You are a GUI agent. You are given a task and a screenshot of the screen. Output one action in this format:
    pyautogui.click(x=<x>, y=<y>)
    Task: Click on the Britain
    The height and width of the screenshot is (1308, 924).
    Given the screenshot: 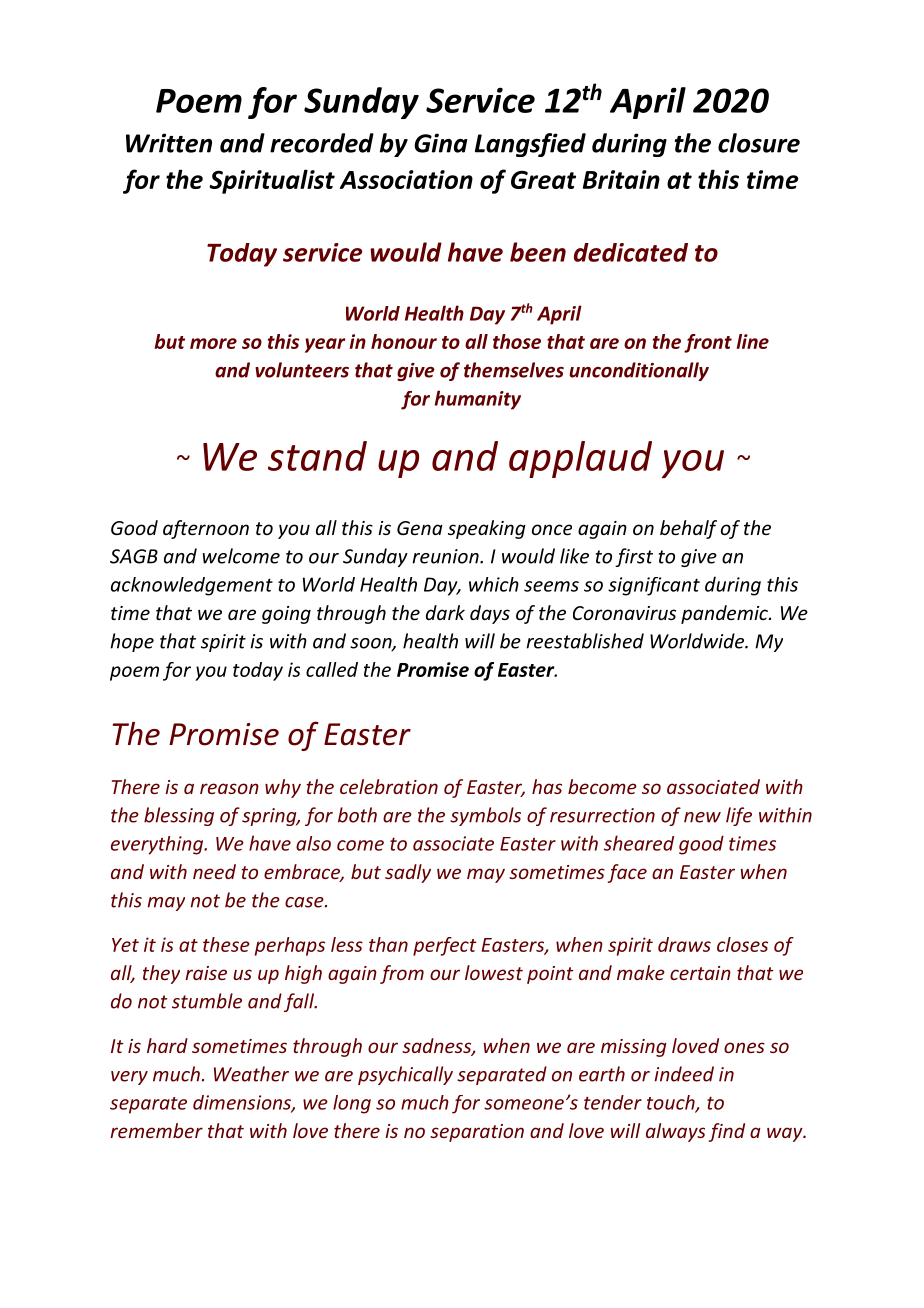 What is the action you would take?
    pyautogui.click(x=621, y=179)
